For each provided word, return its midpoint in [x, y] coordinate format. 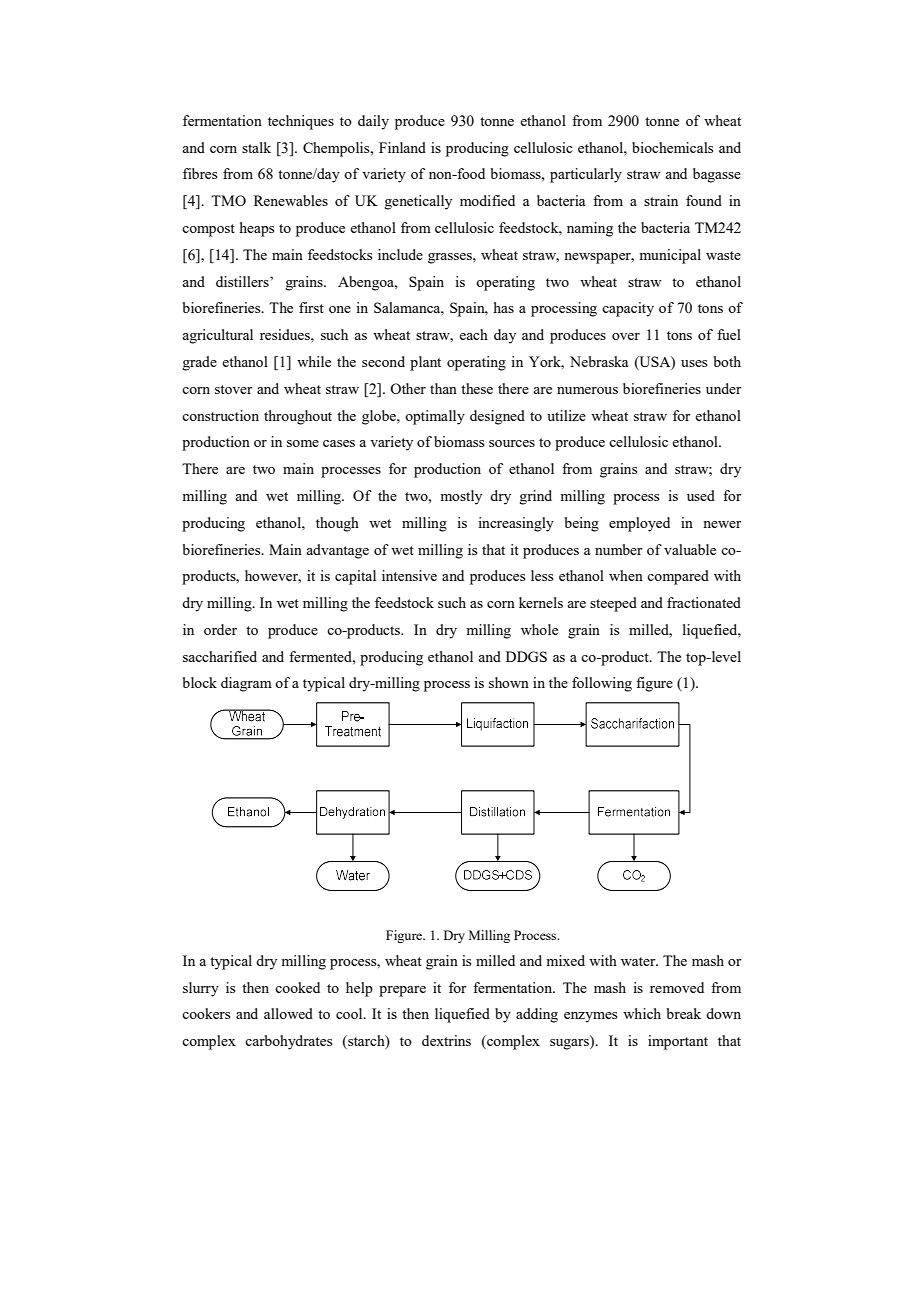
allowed [288, 1013]
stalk [256, 147]
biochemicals [672, 147]
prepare [402, 991]
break [684, 1013]
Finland [402, 147]
